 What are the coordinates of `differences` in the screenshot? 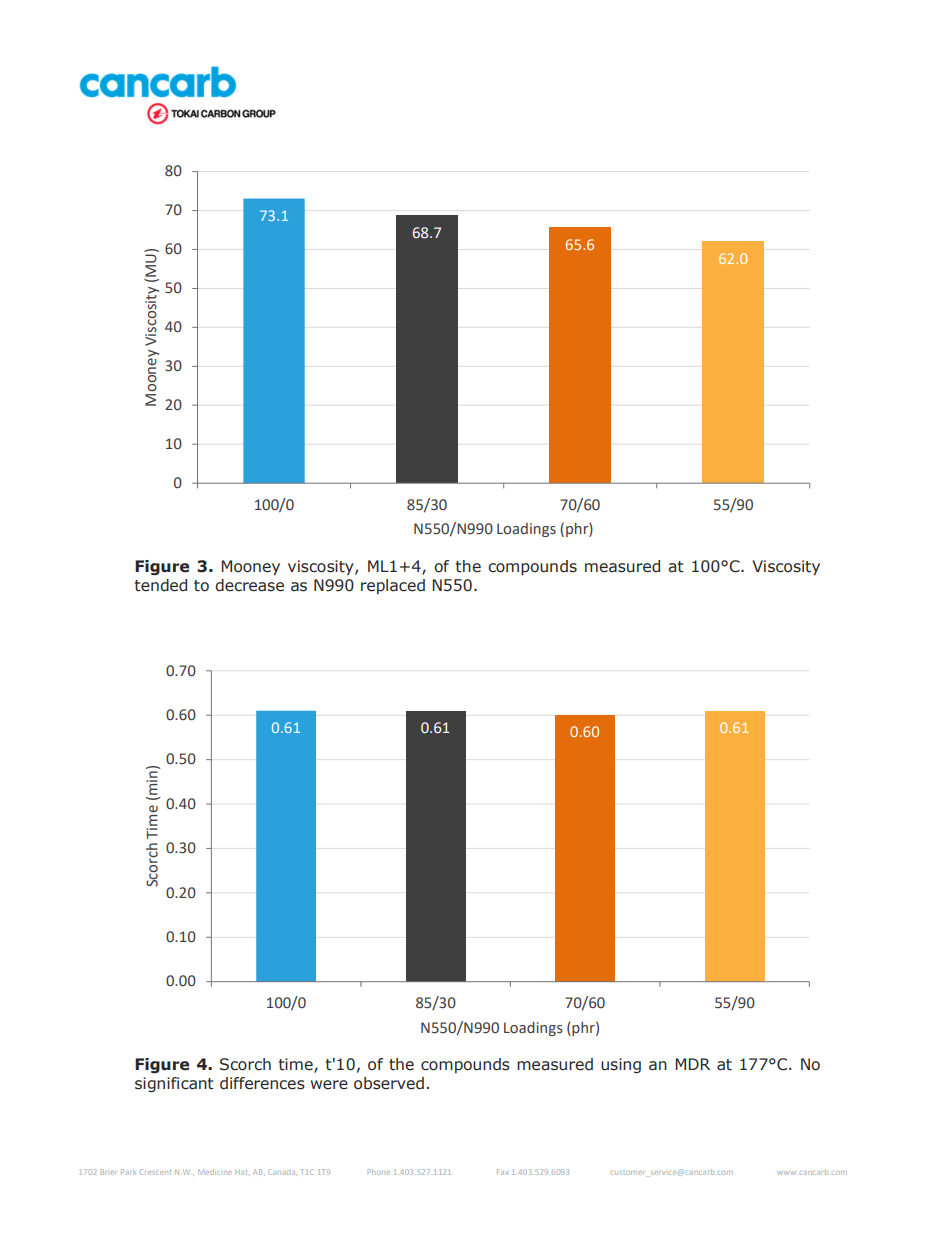 It's located at (262, 1083).
